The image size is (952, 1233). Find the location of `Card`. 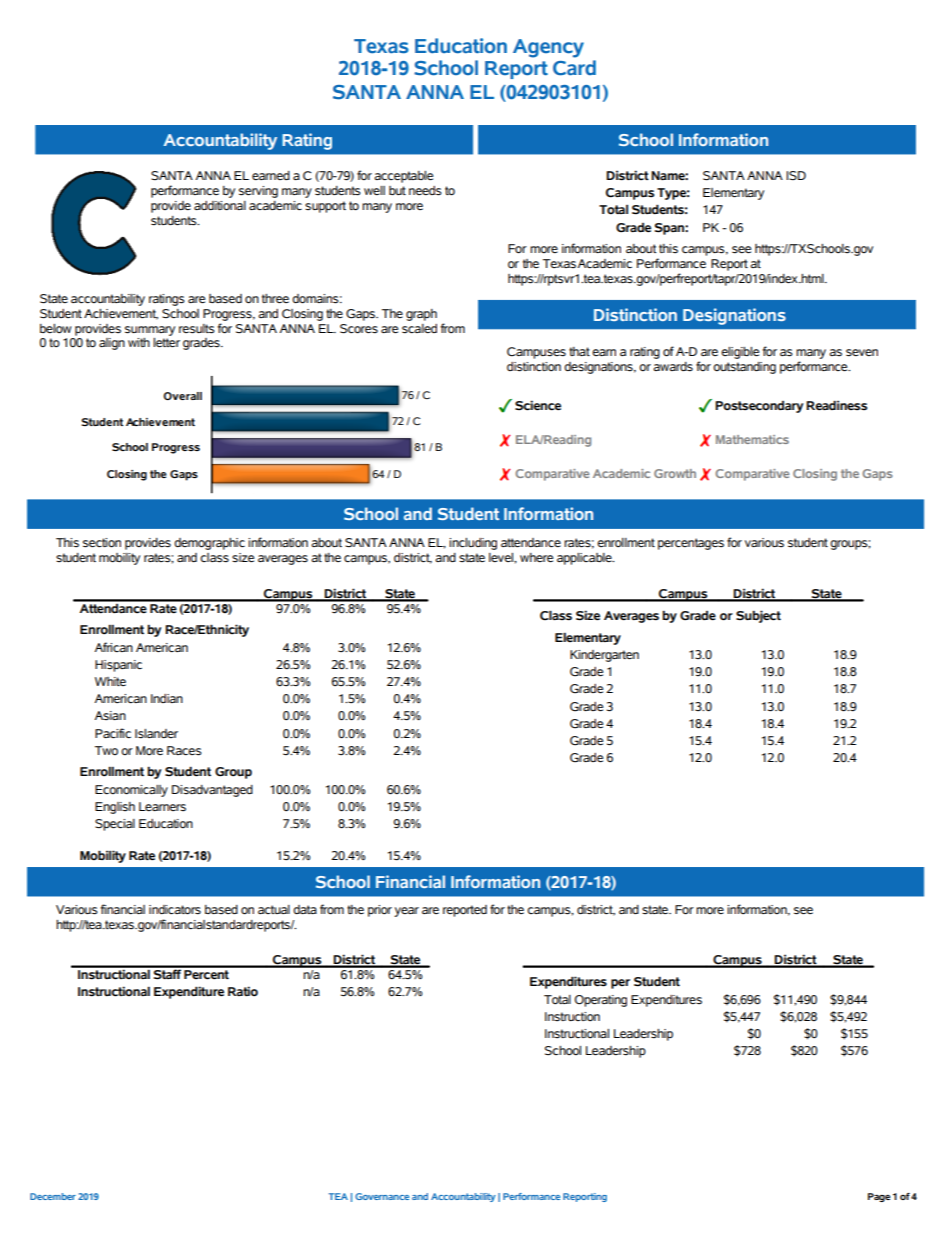

Card is located at coordinates (574, 68).
